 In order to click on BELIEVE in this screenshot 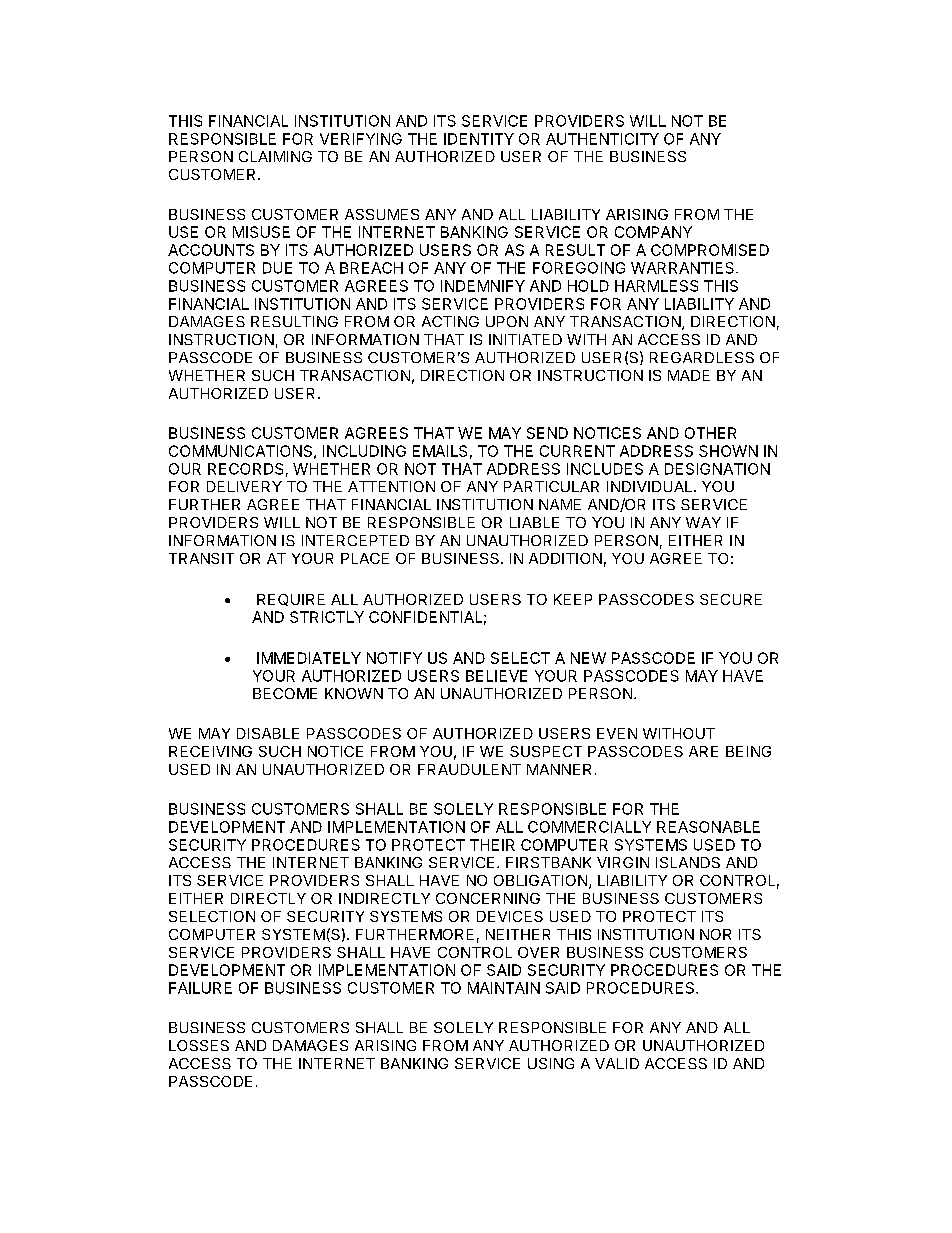, I will do `click(496, 676)`.
